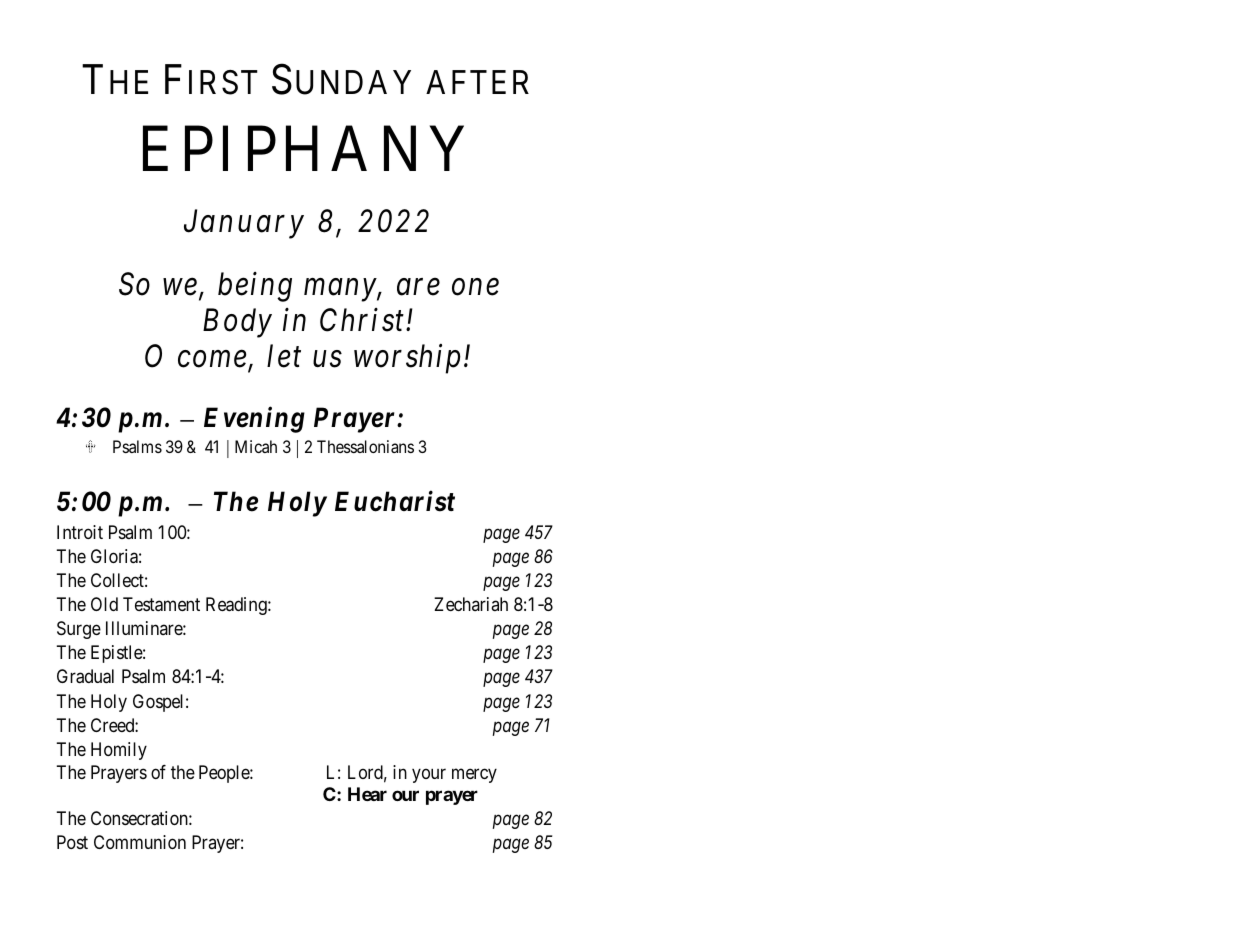 The width and height of the screenshot is (1233, 952). I want to click on Micah, so click(256, 446).
